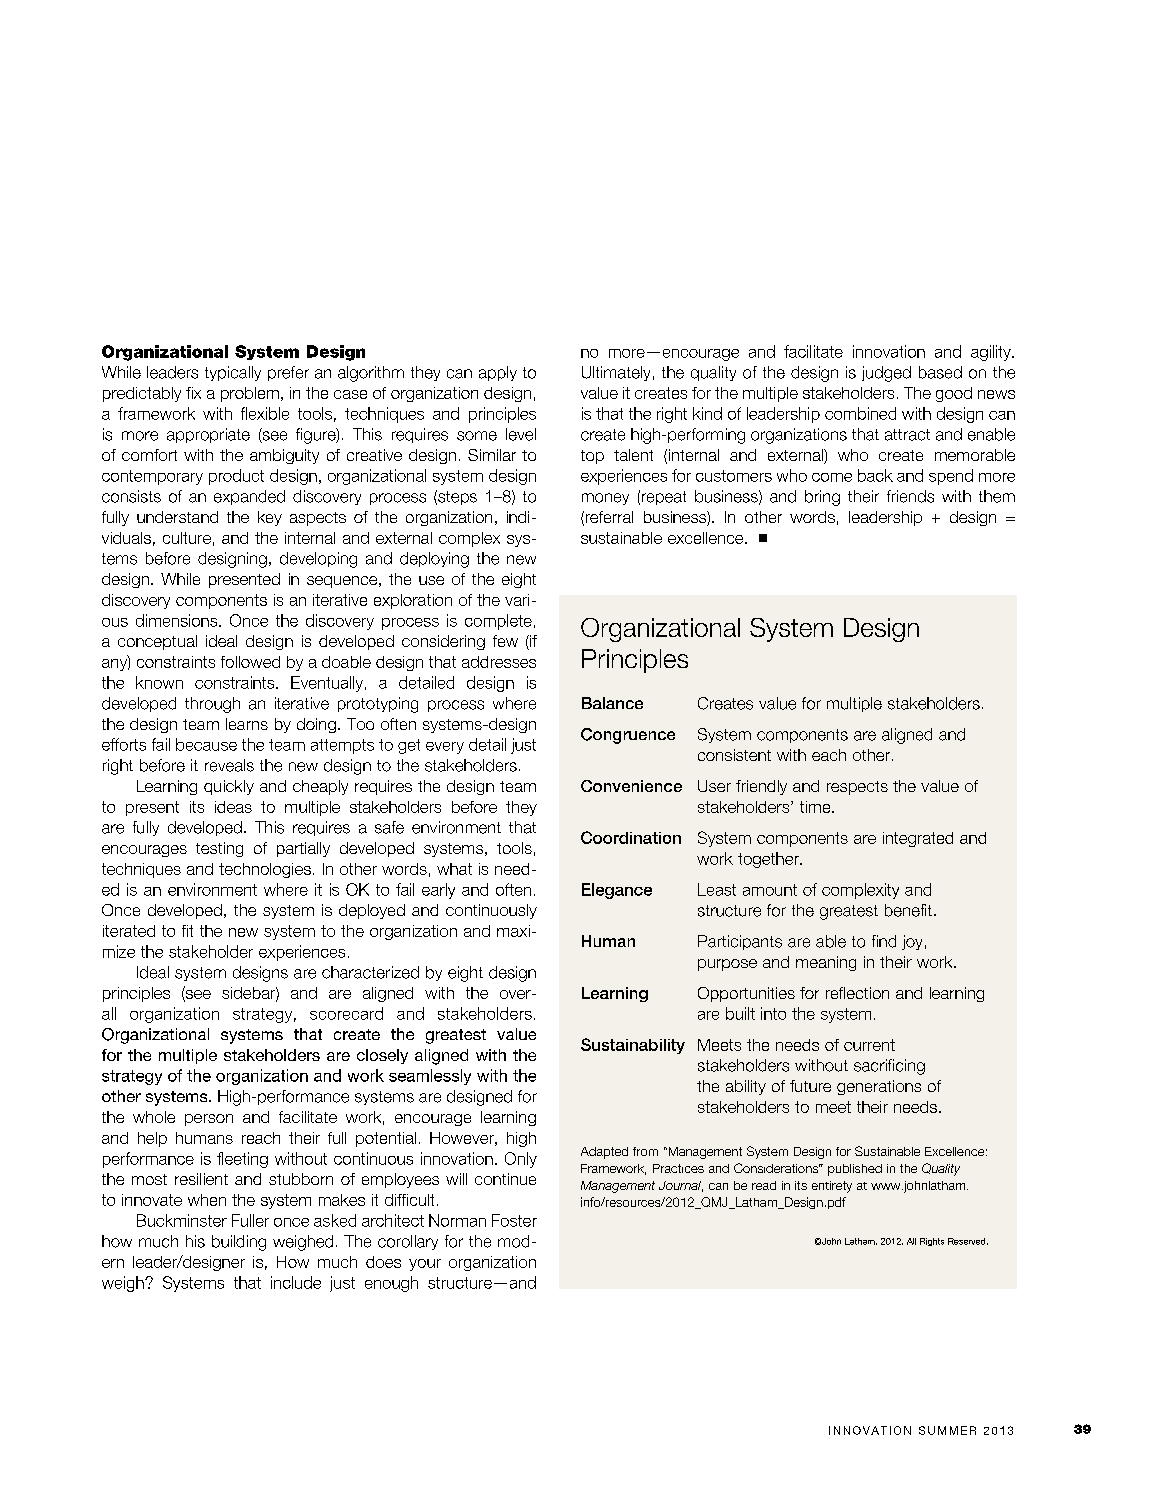  I want to click on judged, so click(886, 374).
